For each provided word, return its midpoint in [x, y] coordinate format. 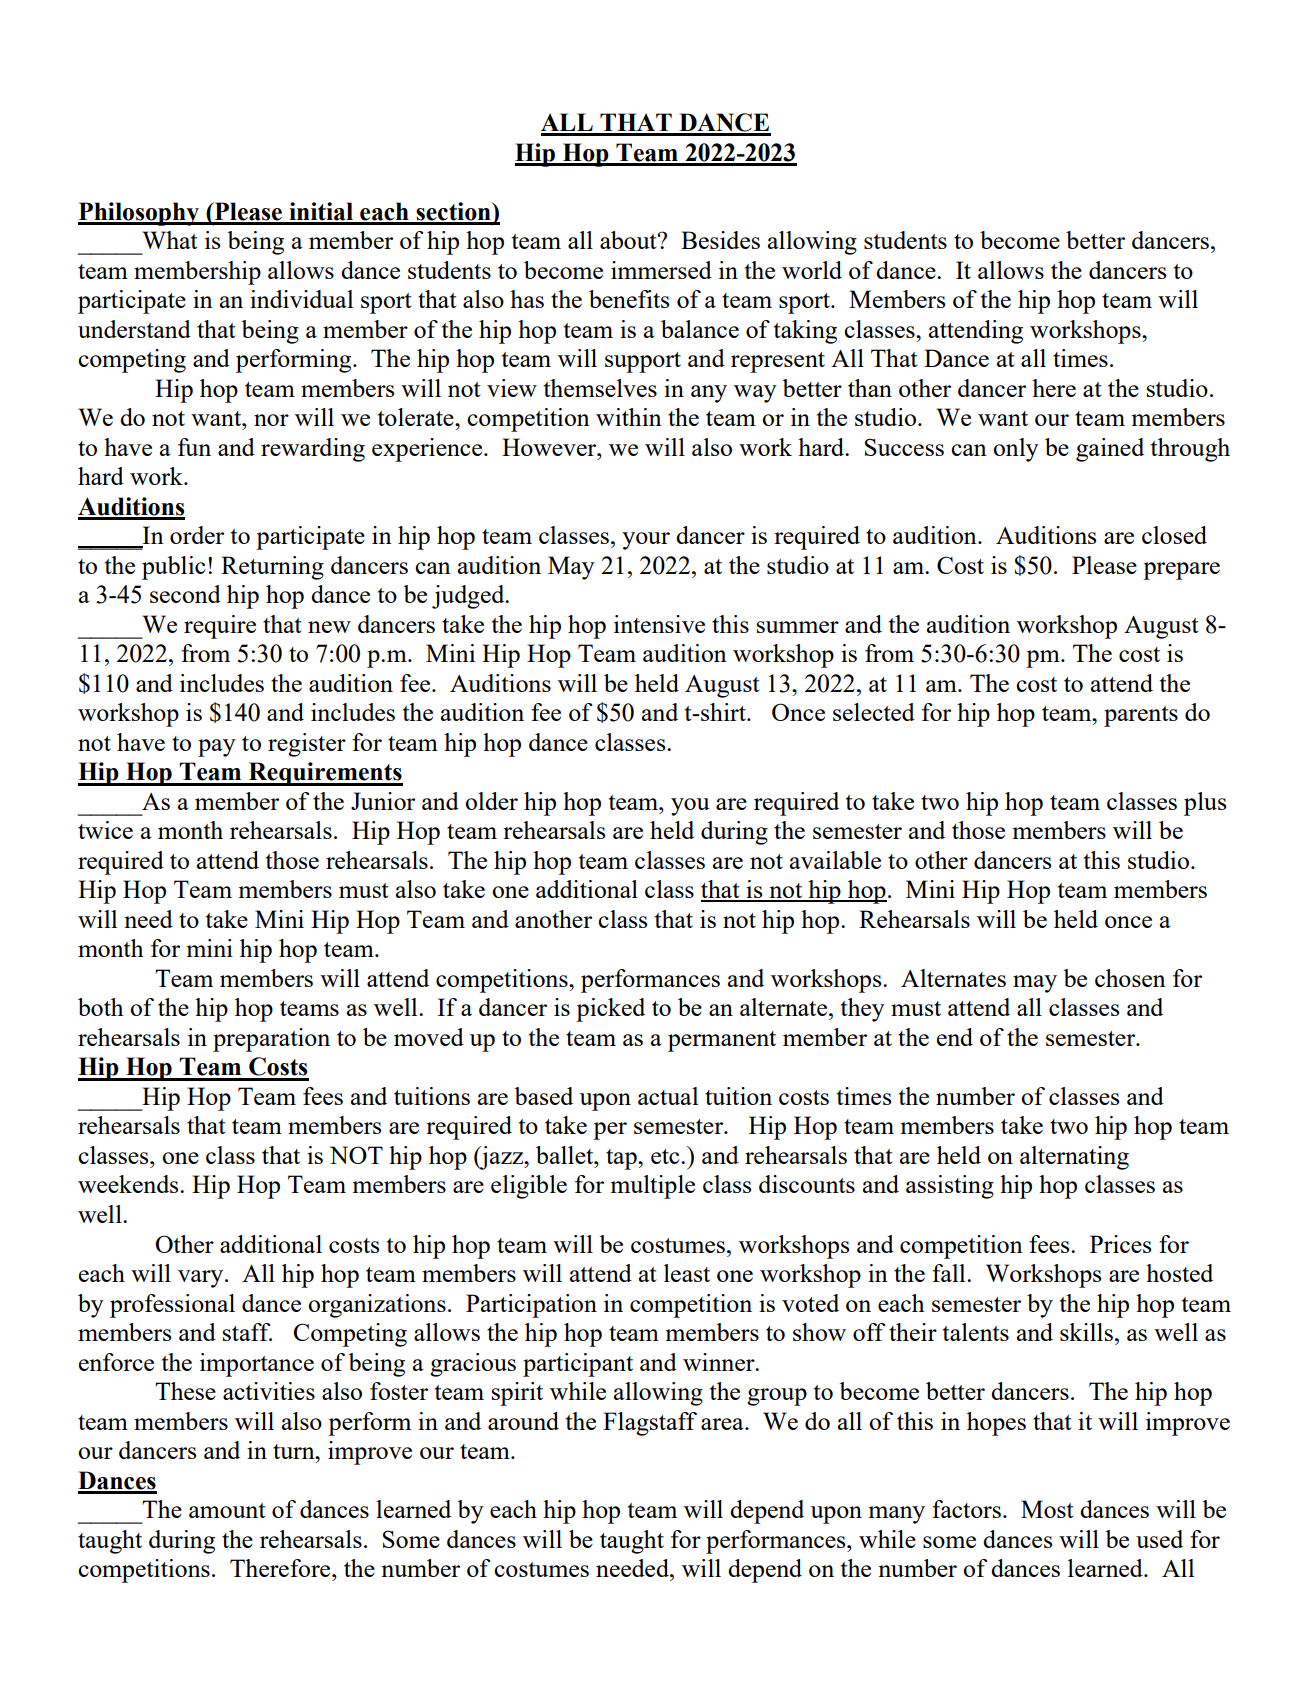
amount [227, 1510]
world [812, 270]
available [835, 860]
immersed [661, 270]
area [723, 1424]
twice [105, 830]
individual [301, 299]
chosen [1130, 978]
